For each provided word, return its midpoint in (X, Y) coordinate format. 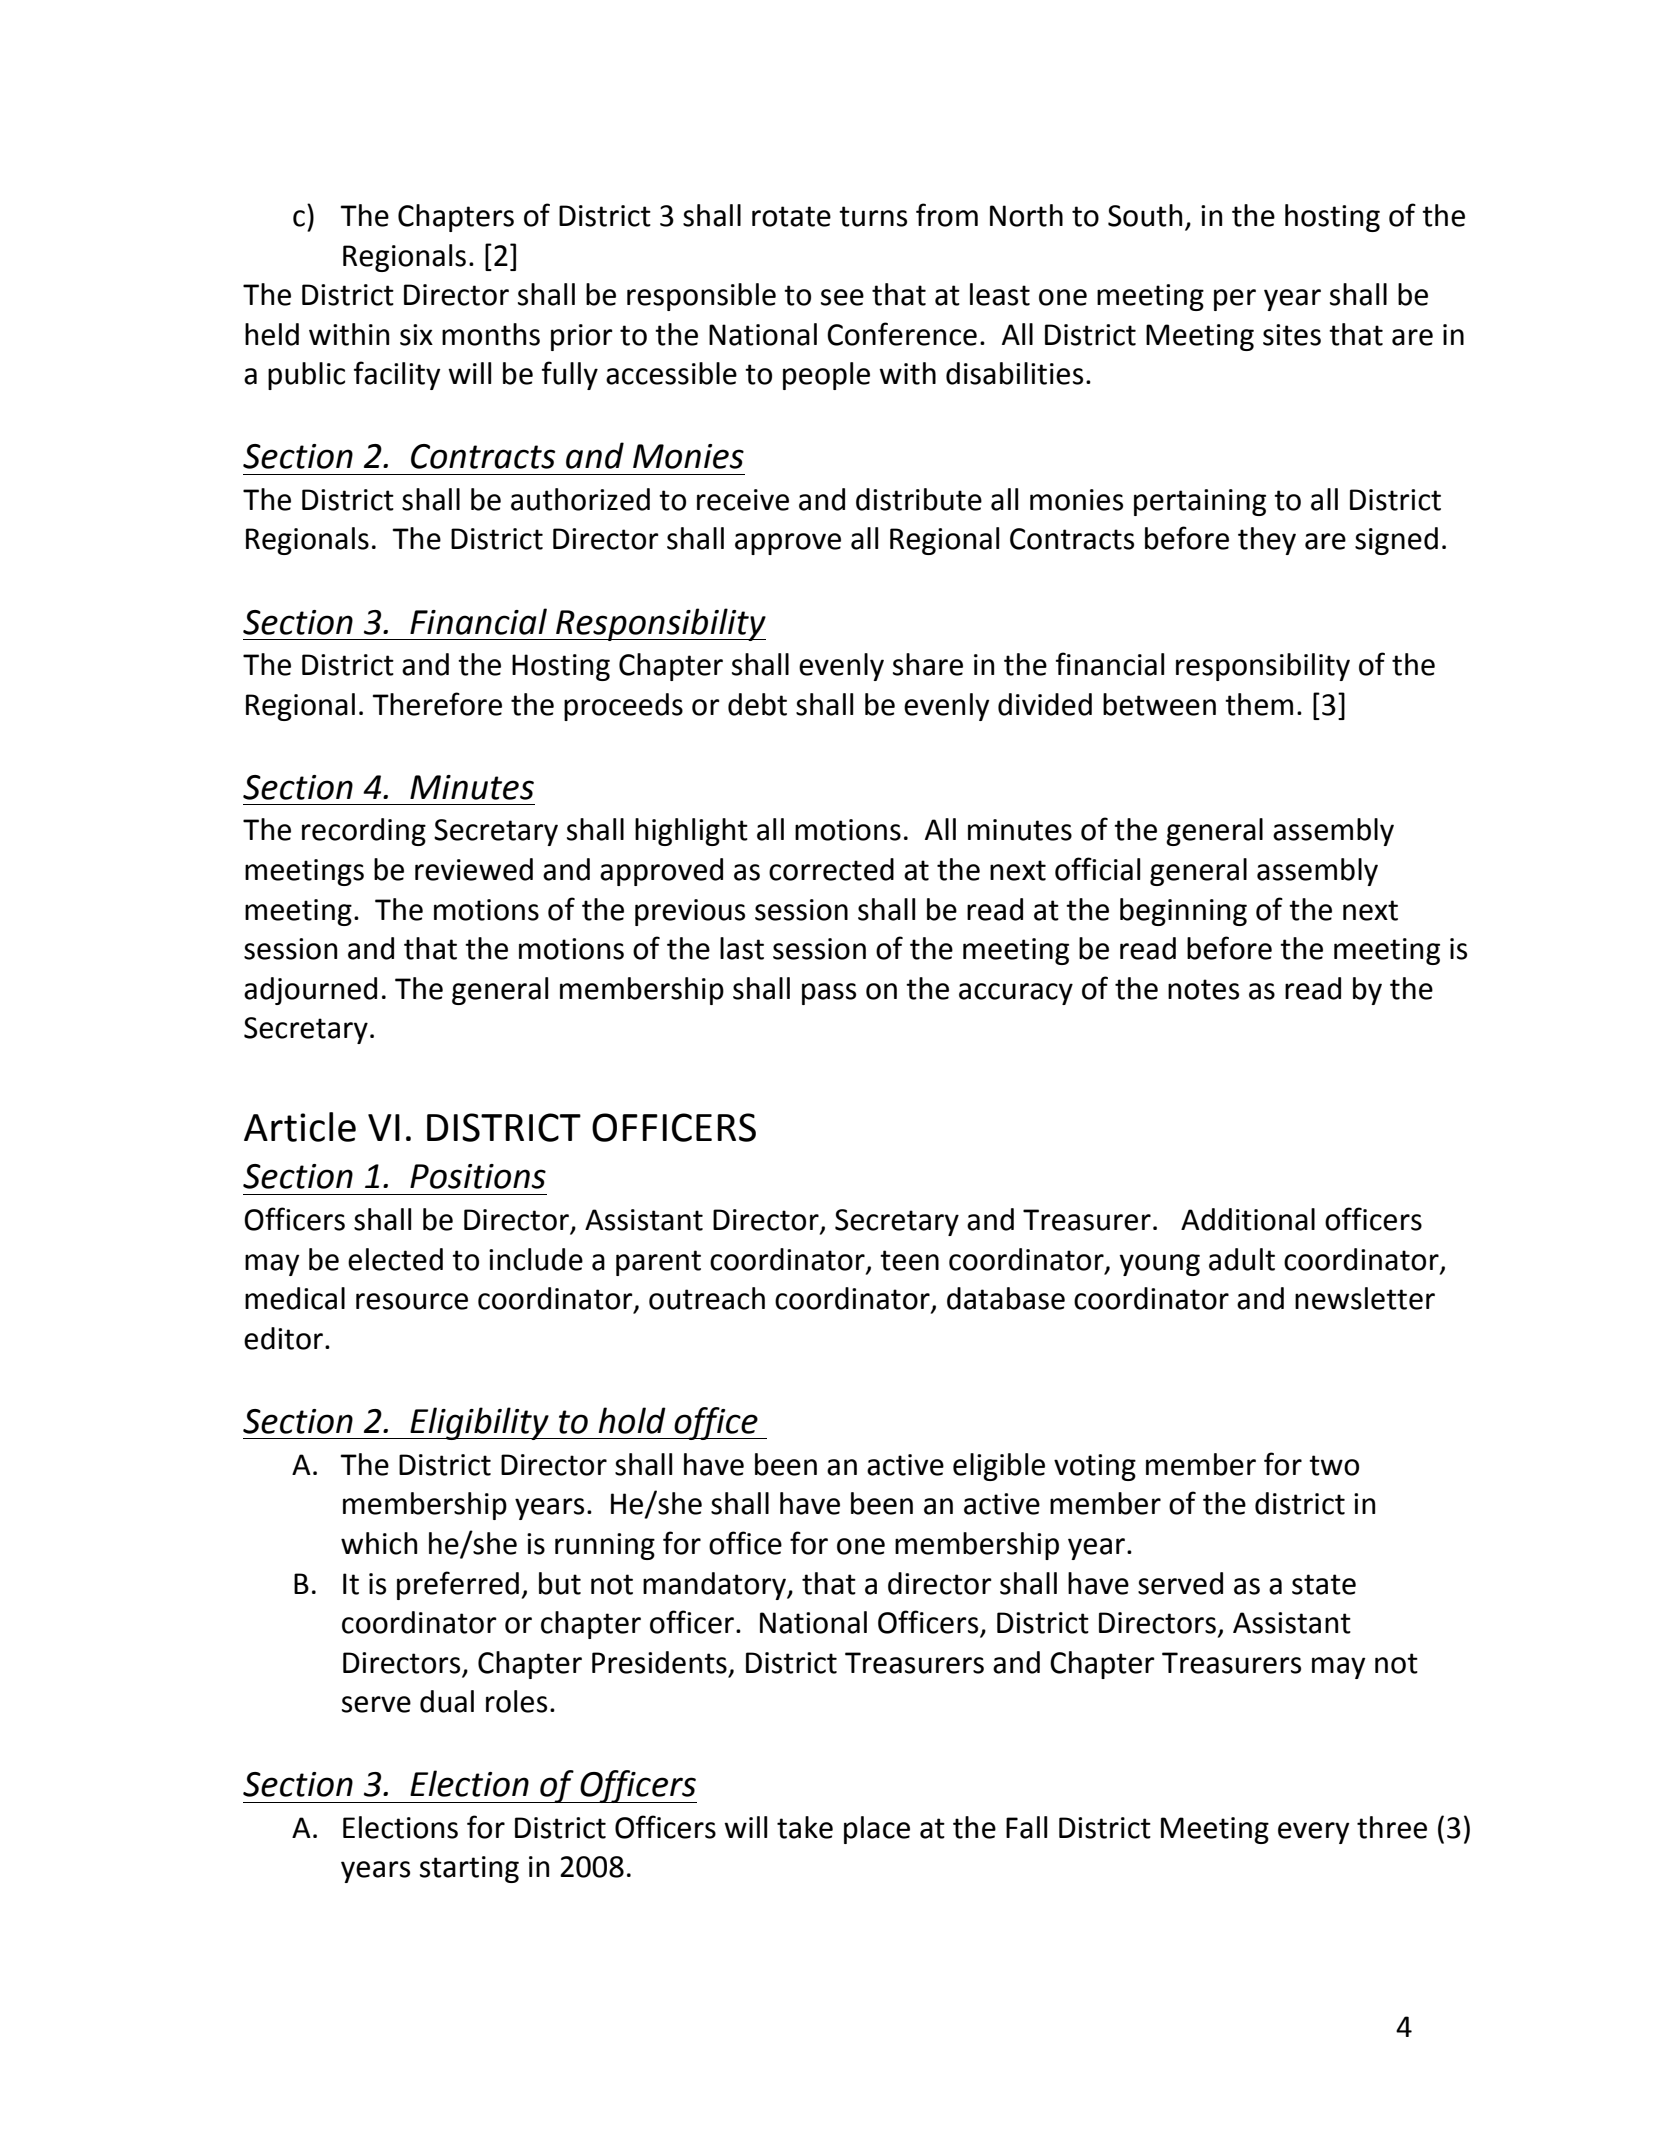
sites (1292, 335)
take (805, 1827)
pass (829, 994)
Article (300, 1127)
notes (1203, 989)
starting (469, 1869)
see (842, 297)
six (416, 335)
